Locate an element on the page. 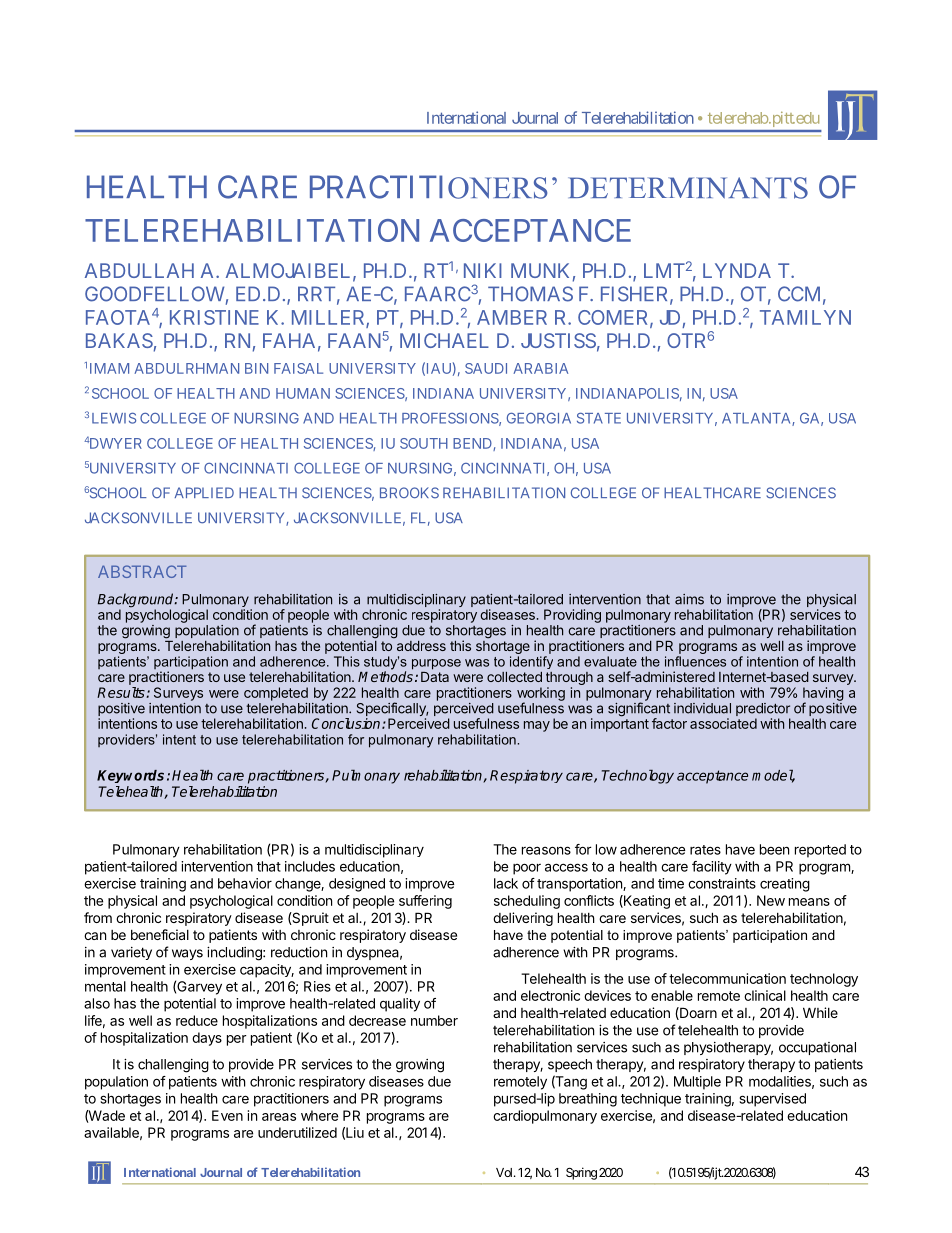  beneficial is located at coordinates (160, 934).
